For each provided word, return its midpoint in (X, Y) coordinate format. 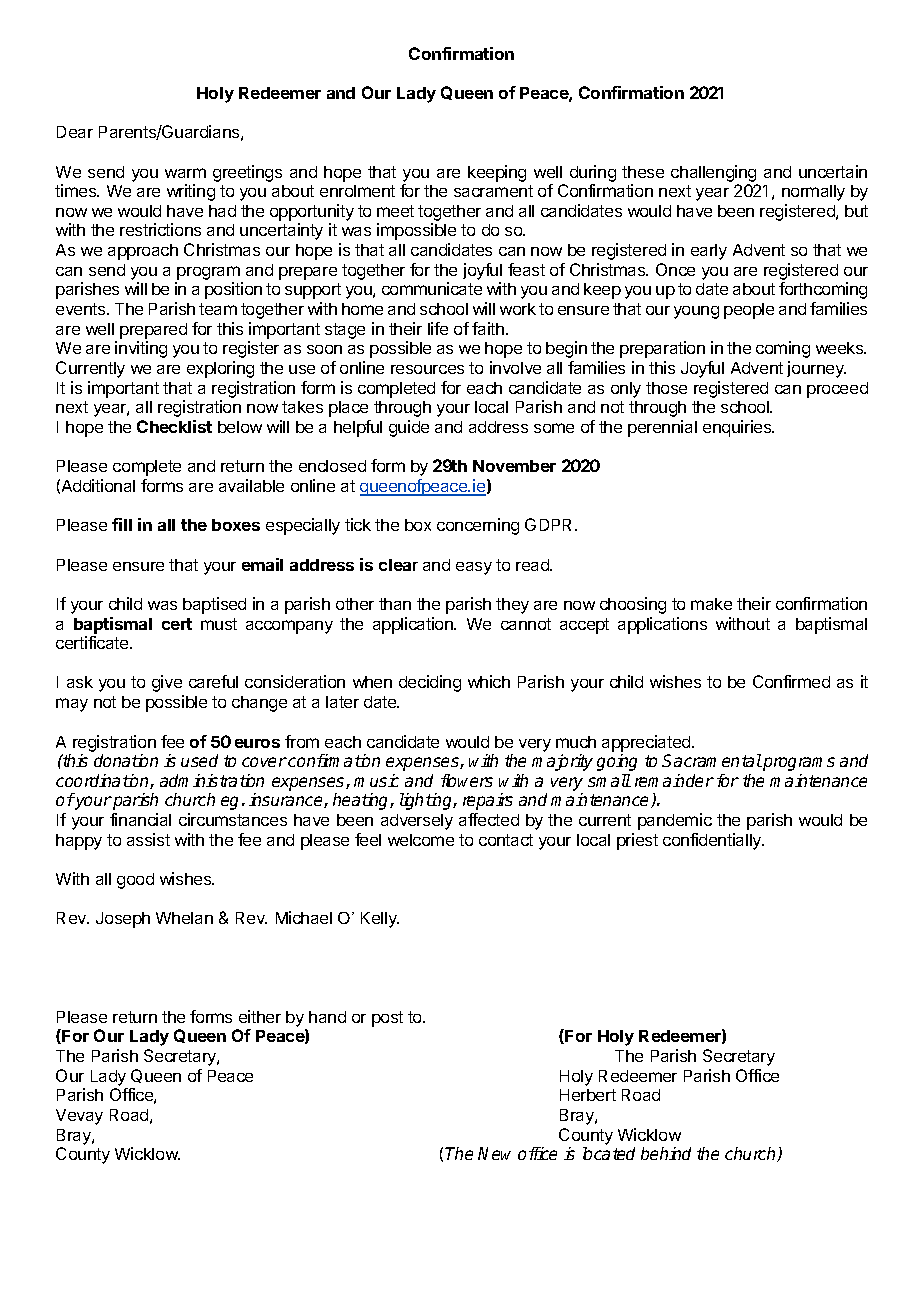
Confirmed (791, 681)
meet (395, 211)
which (489, 681)
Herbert (588, 1095)
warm (185, 173)
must (219, 624)
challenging (713, 173)
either (260, 1016)
